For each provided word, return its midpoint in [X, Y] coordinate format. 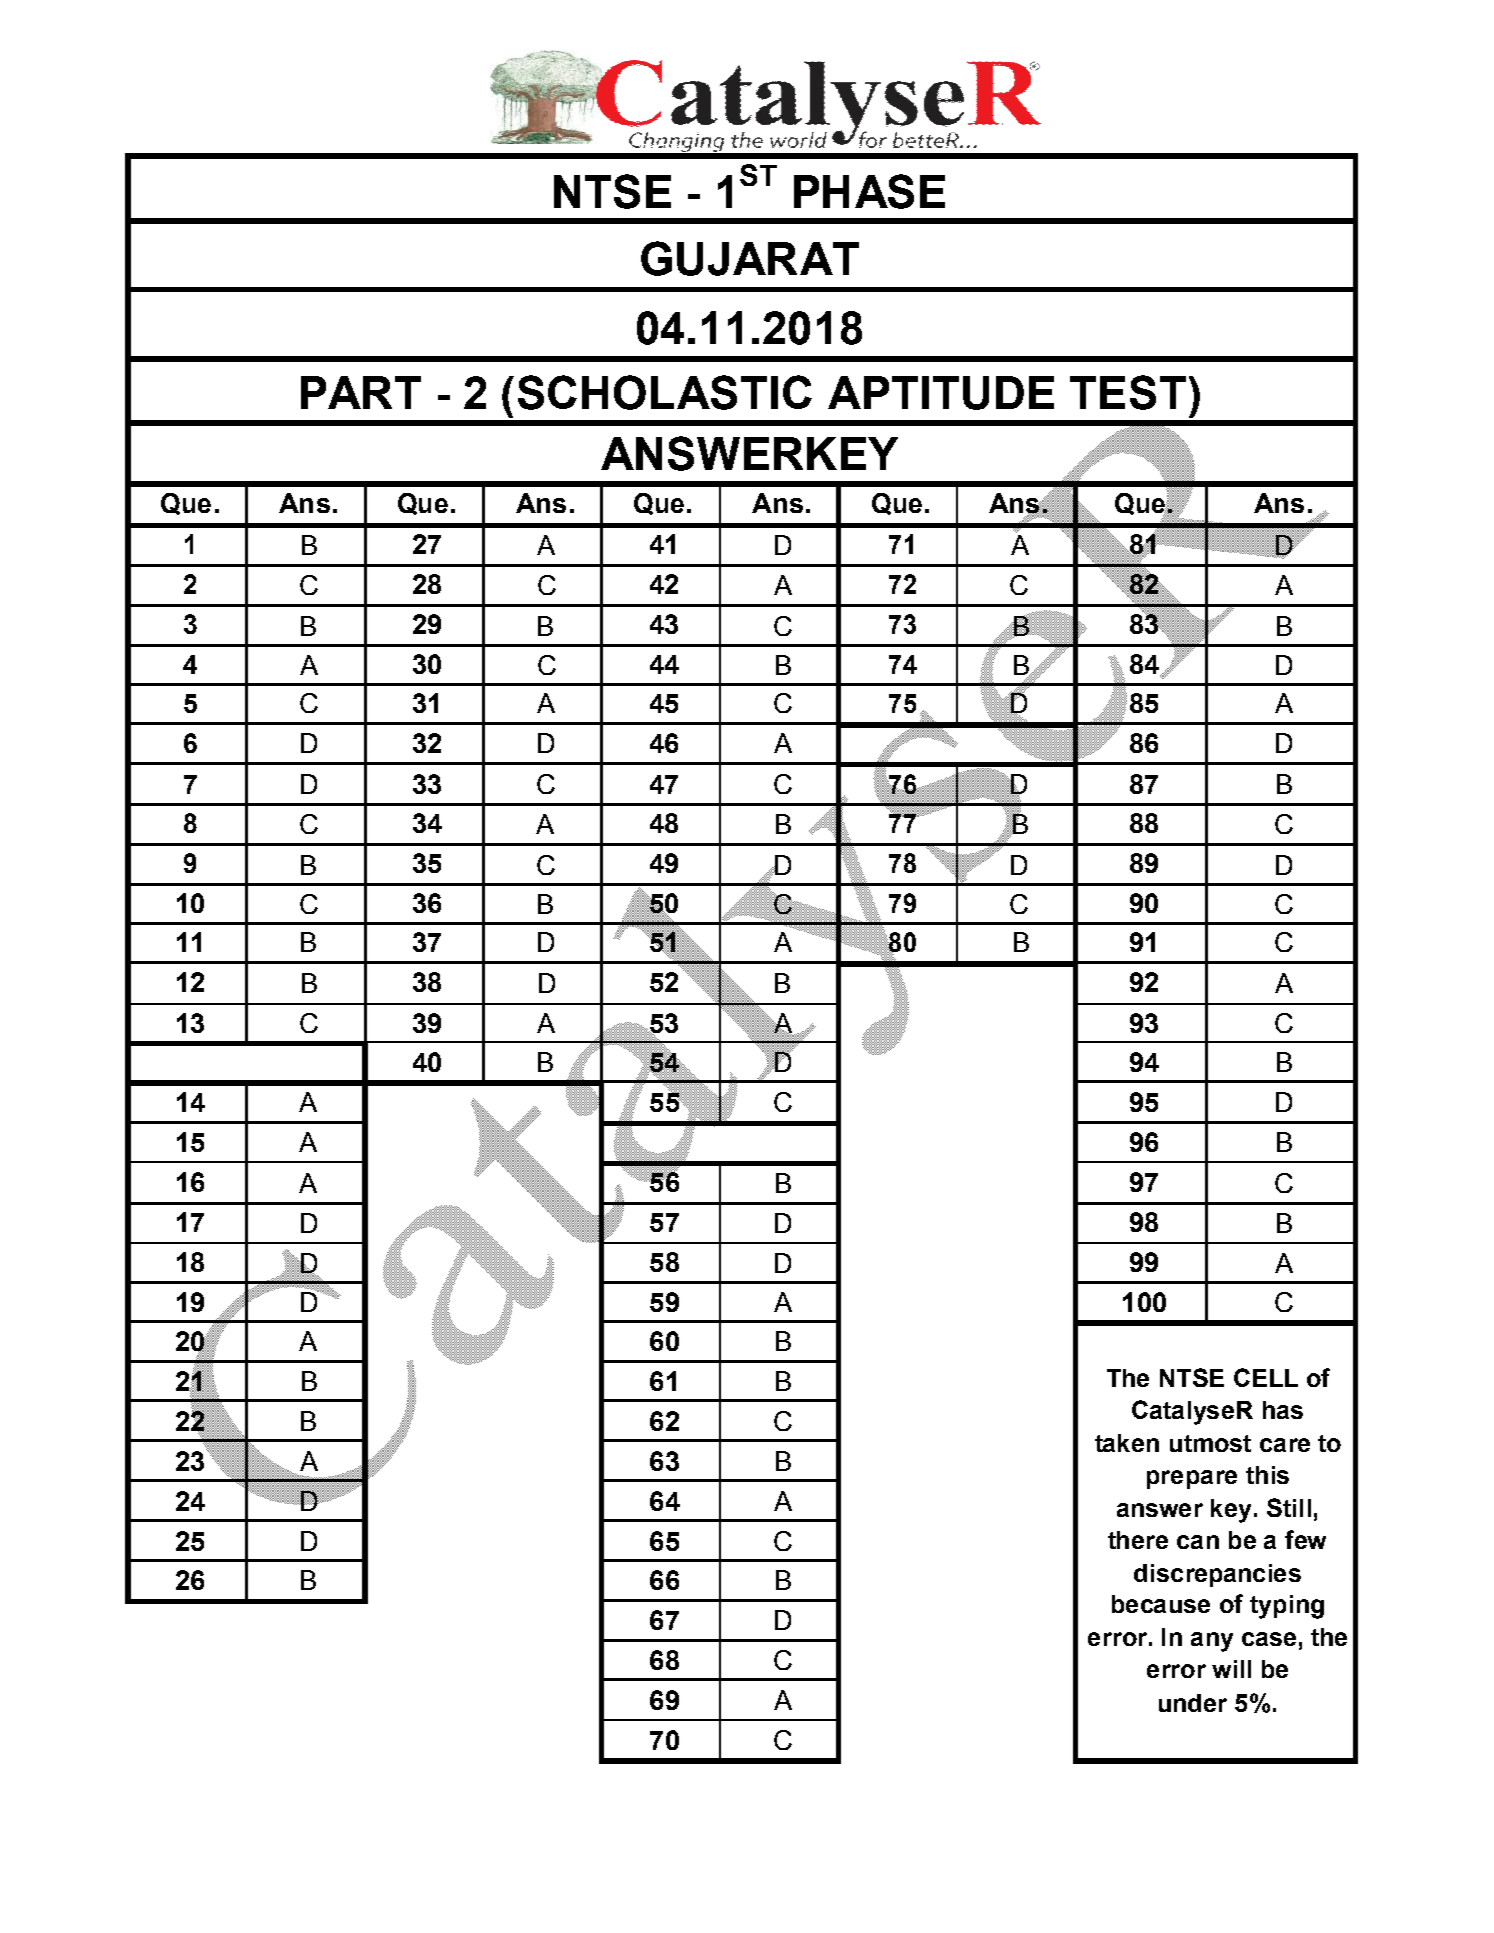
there [1138, 1540]
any [1212, 1642]
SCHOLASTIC [665, 392]
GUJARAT [750, 258]
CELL [1266, 1377]
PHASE [869, 191]
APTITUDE [941, 393]
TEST [1128, 392]
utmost [1210, 1443]
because [1161, 1604]
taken [1127, 1443]
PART [361, 392]
